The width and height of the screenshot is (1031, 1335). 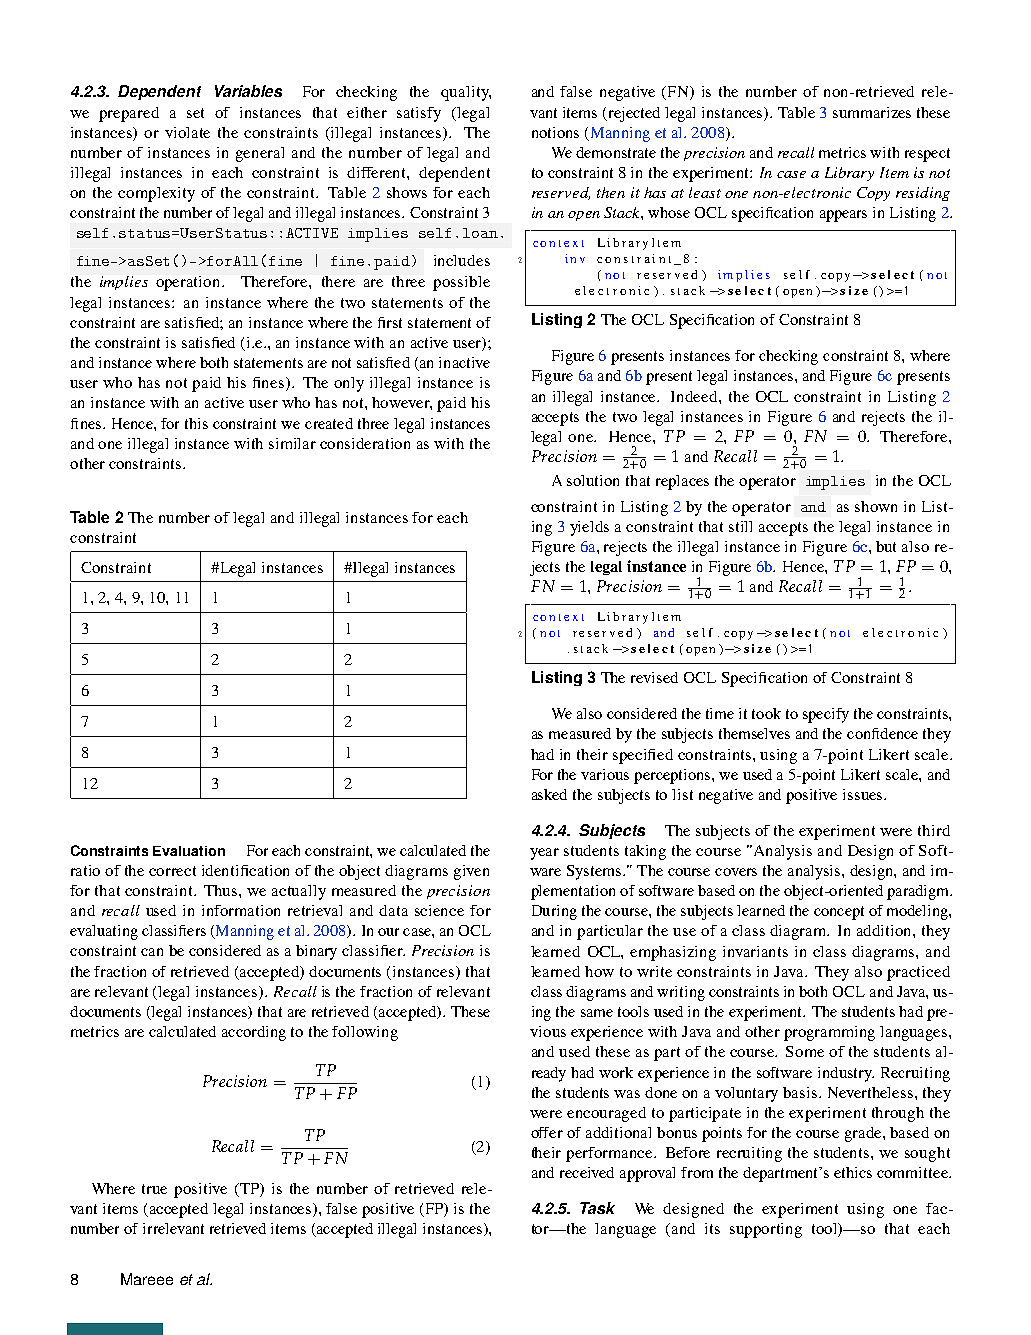 I want to click on concept, so click(x=839, y=913).
